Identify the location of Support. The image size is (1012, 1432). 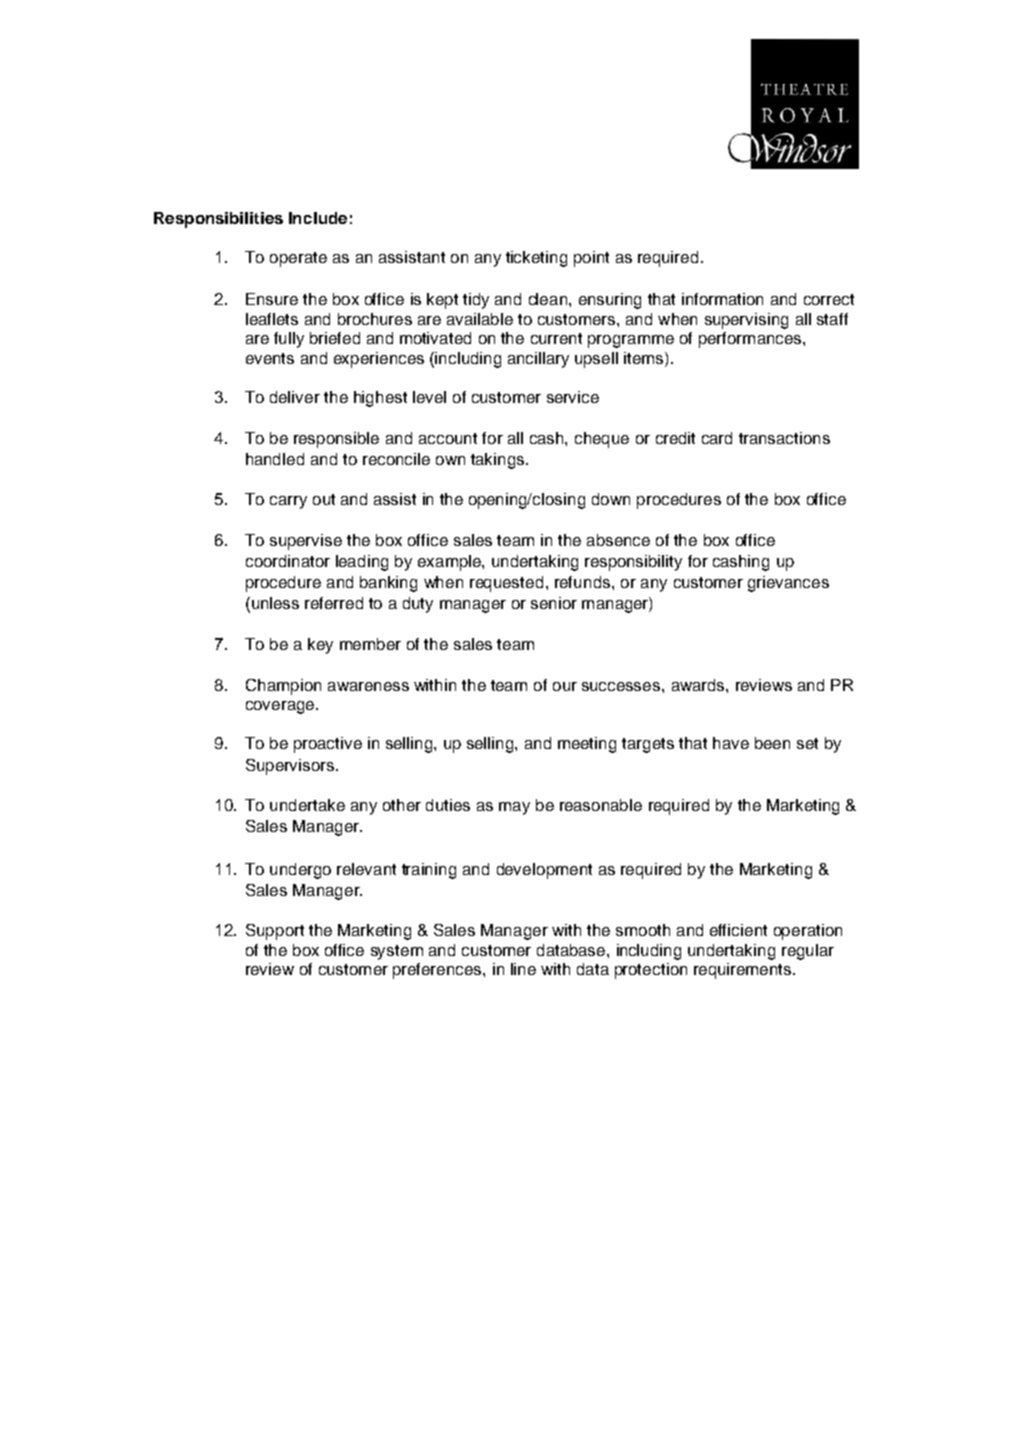
(275, 932).
